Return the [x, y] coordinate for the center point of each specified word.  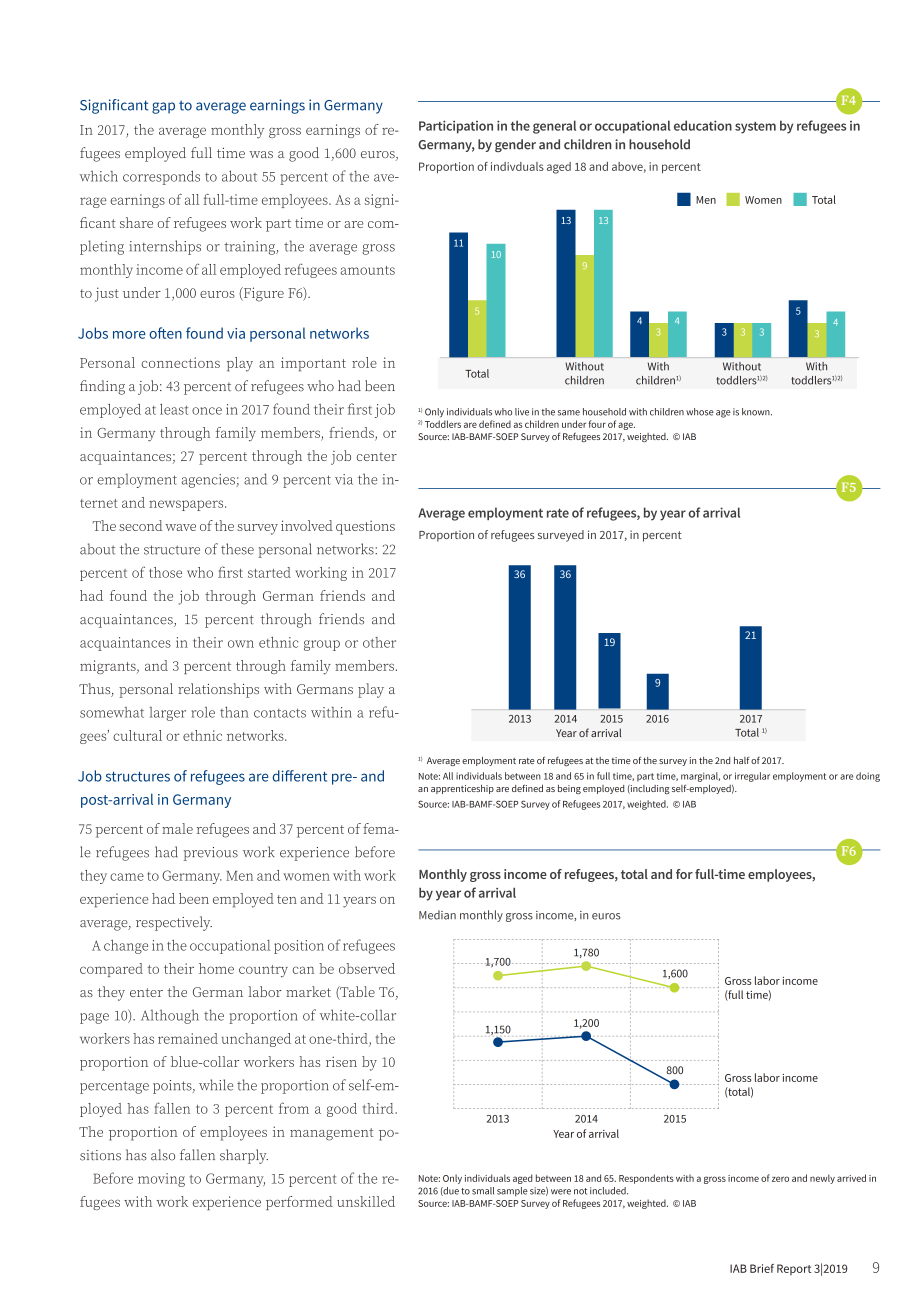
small [483, 1191]
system [755, 128]
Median [437, 915]
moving [161, 1180]
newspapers [187, 505]
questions [365, 528]
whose [700, 412]
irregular [752, 777]
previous [211, 854]
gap [163, 108]
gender [515, 145]
